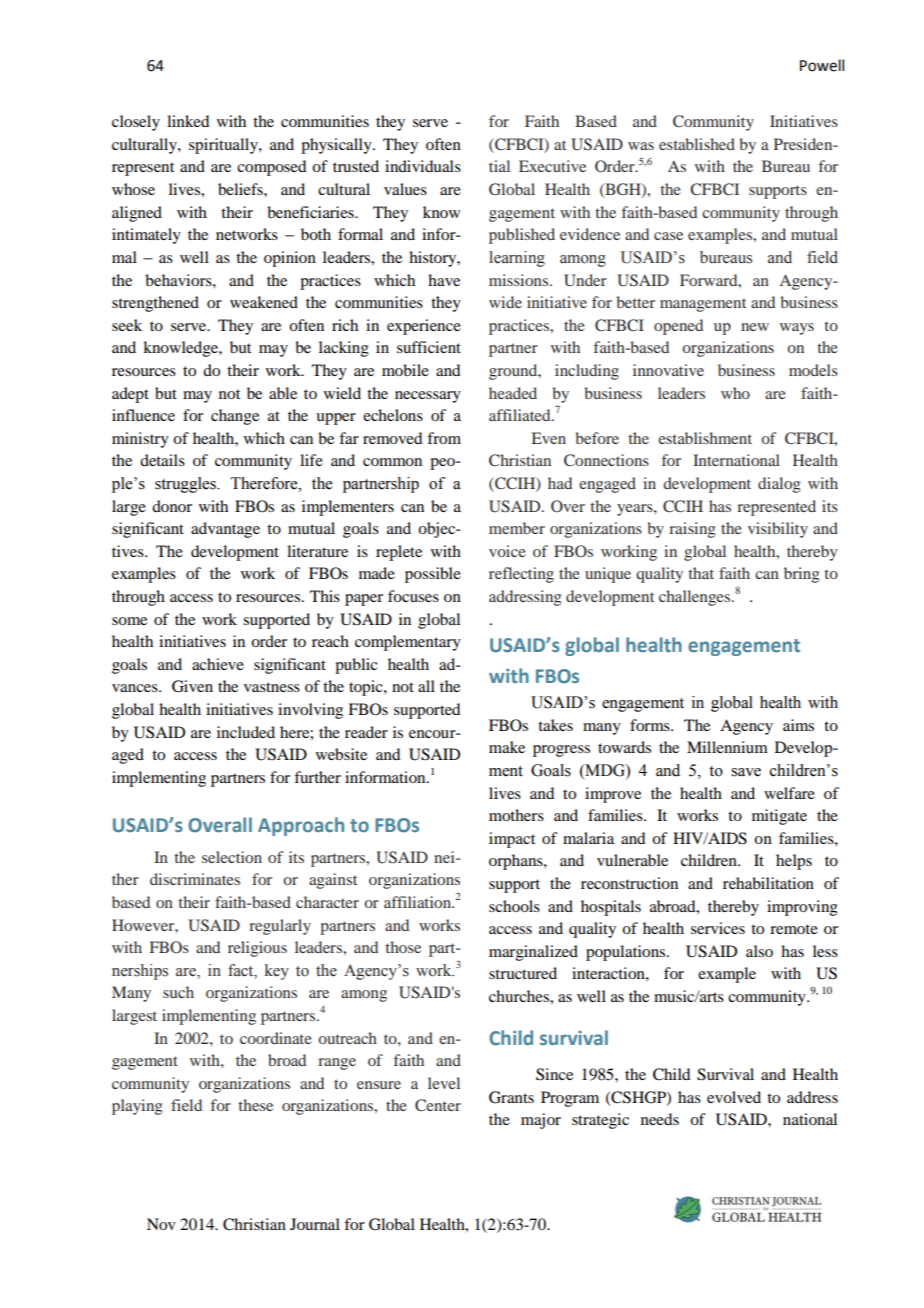 Image resolution: width=924 pixels, height=1308 pixels. What do you see at coordinates (235, 417) in the screenshot?
I see `change` at bounding box center [235, 417].
